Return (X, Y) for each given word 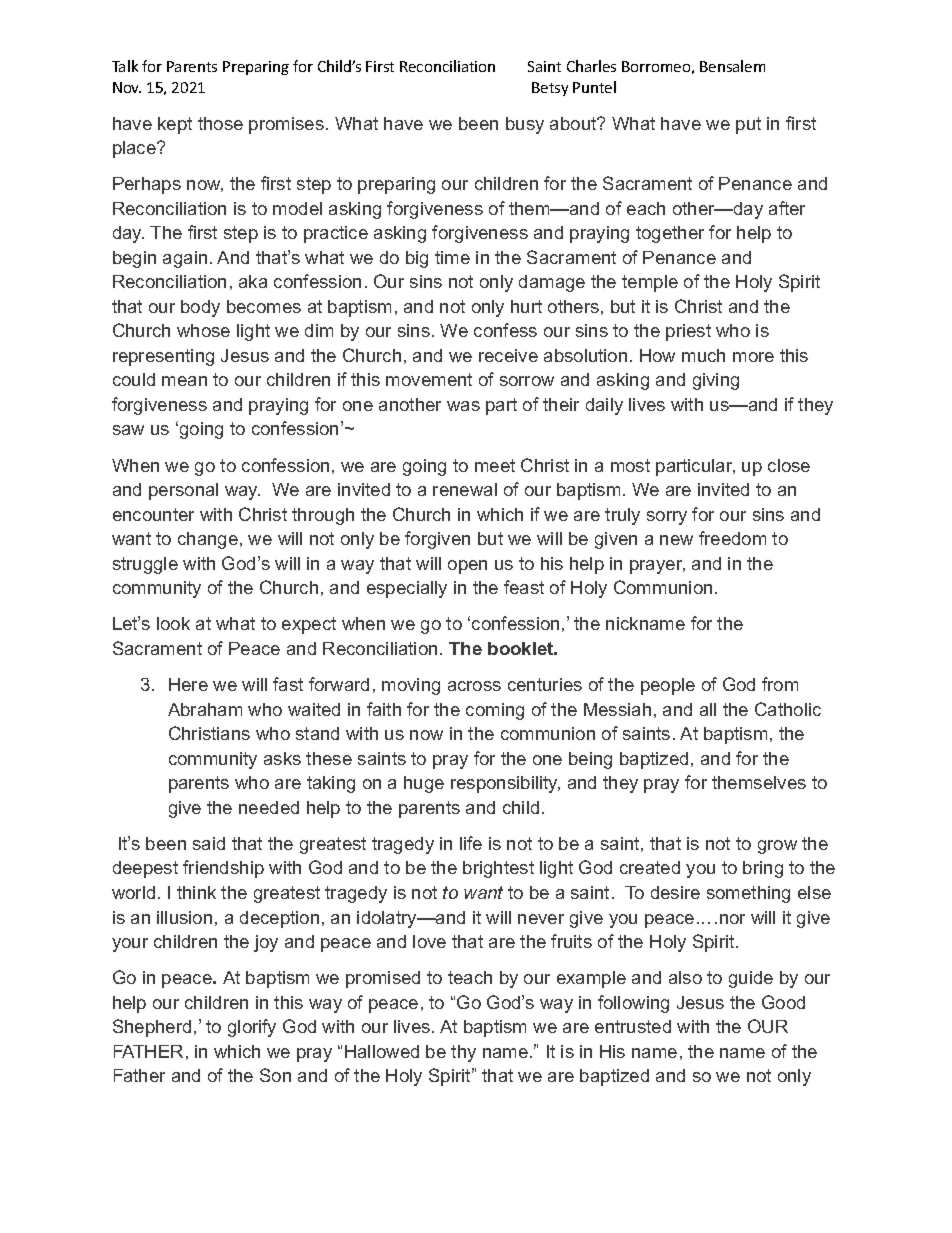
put (748, 125)
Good (783, 1002)
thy (463, 1053)
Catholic (788, 709)
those (220, 123)
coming (495, 711)
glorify (252, 1028)
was (463, 406)
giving (716, 381)
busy (525, 125)
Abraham (205, 709)
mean (184, 381)
